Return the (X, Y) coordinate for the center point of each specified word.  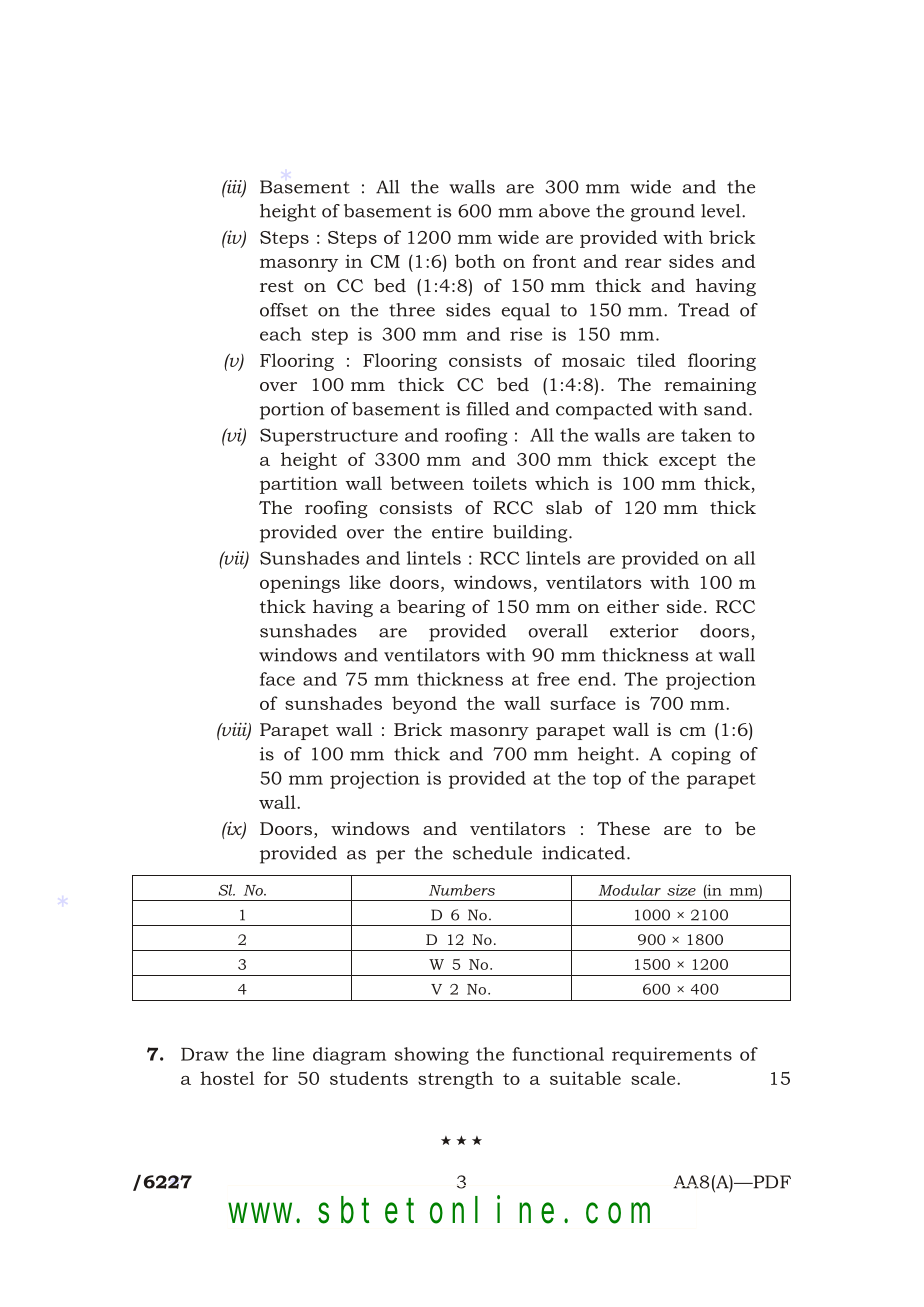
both (475, 261)
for (276, 1078)
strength (456, 1080)
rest (277, 286)
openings (300, 584)
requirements (672, 1056)
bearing (431, 608)
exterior (644, 631)
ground (663, 213)
